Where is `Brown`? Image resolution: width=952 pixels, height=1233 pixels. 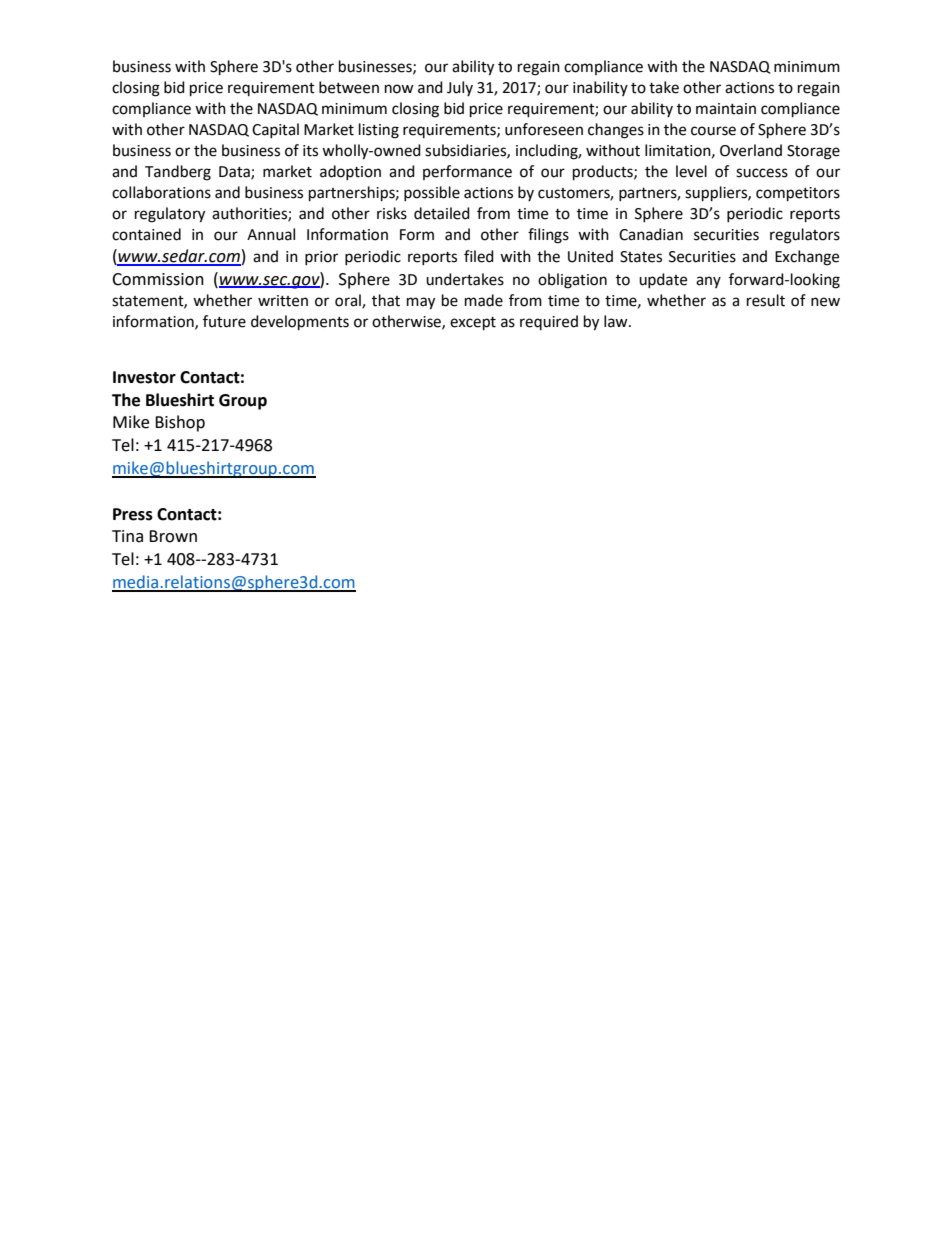
Brown is located at coordinates (173, 536).
